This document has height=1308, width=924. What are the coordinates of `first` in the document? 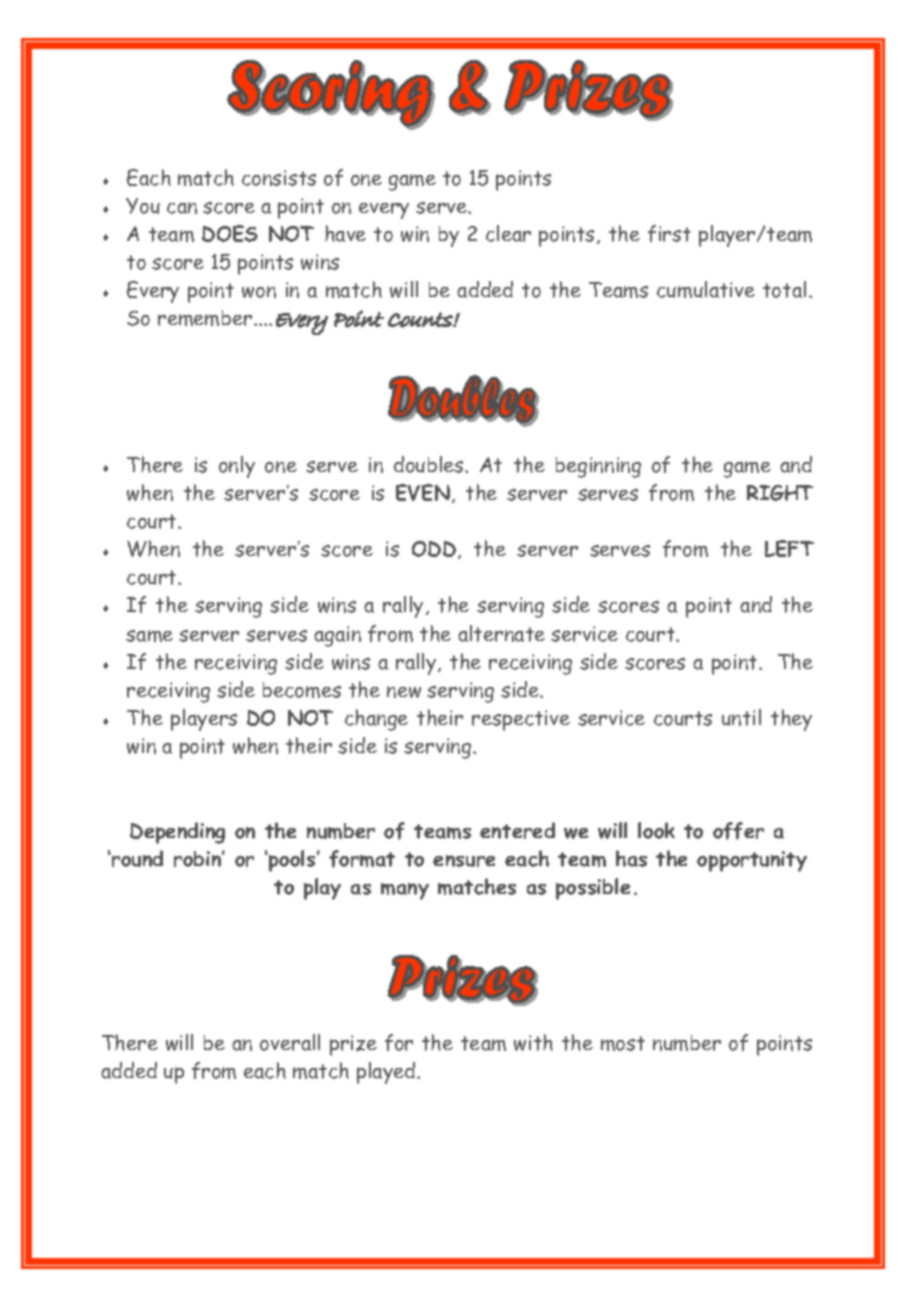 It's located at (669, 233).
